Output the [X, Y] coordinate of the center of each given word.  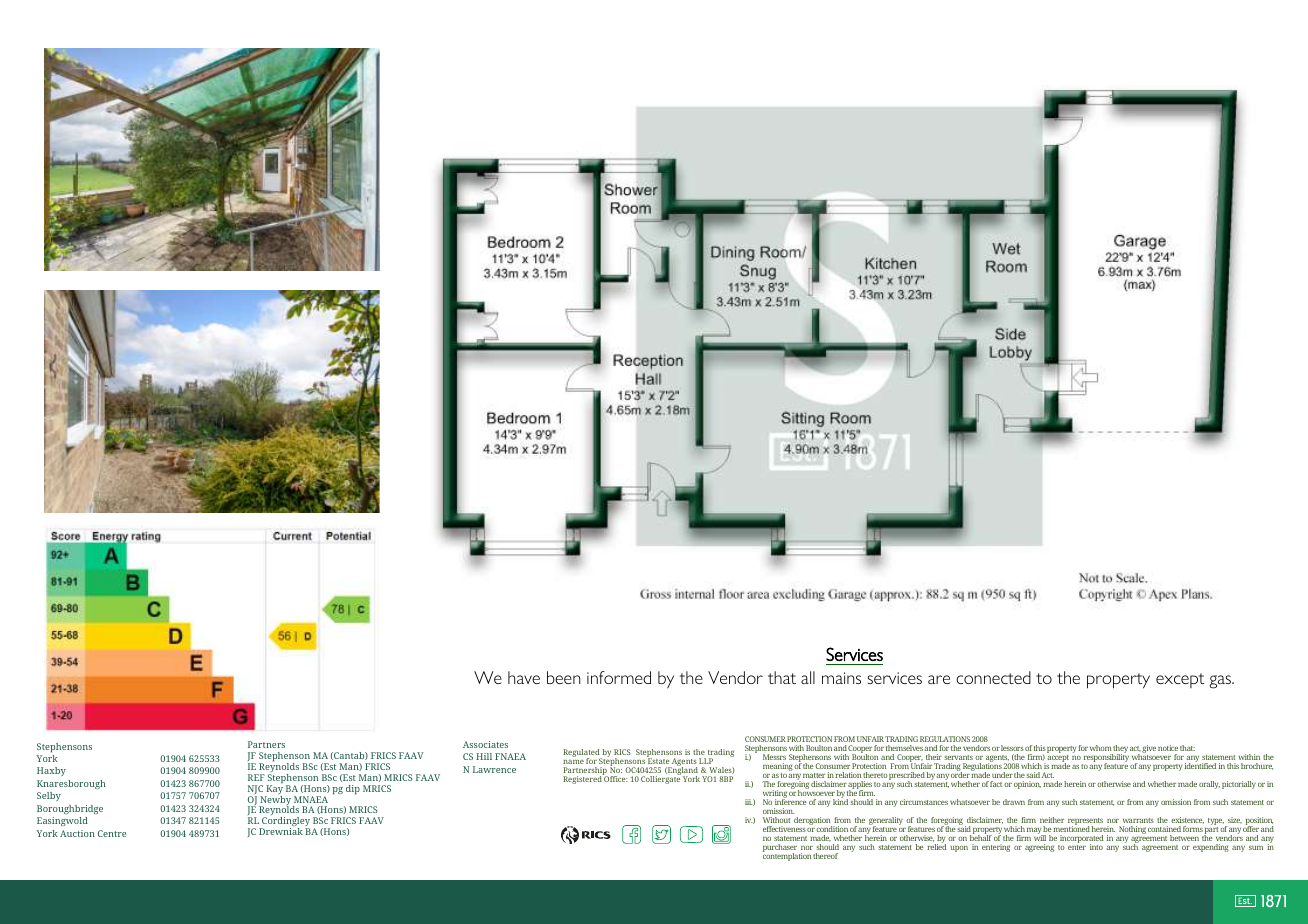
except [1180, 680]
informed [619, 677]
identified [1200, 765]
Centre [112, 833]
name [573, 762]
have [524, 677]
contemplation [787, 856]
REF [256, 777]
